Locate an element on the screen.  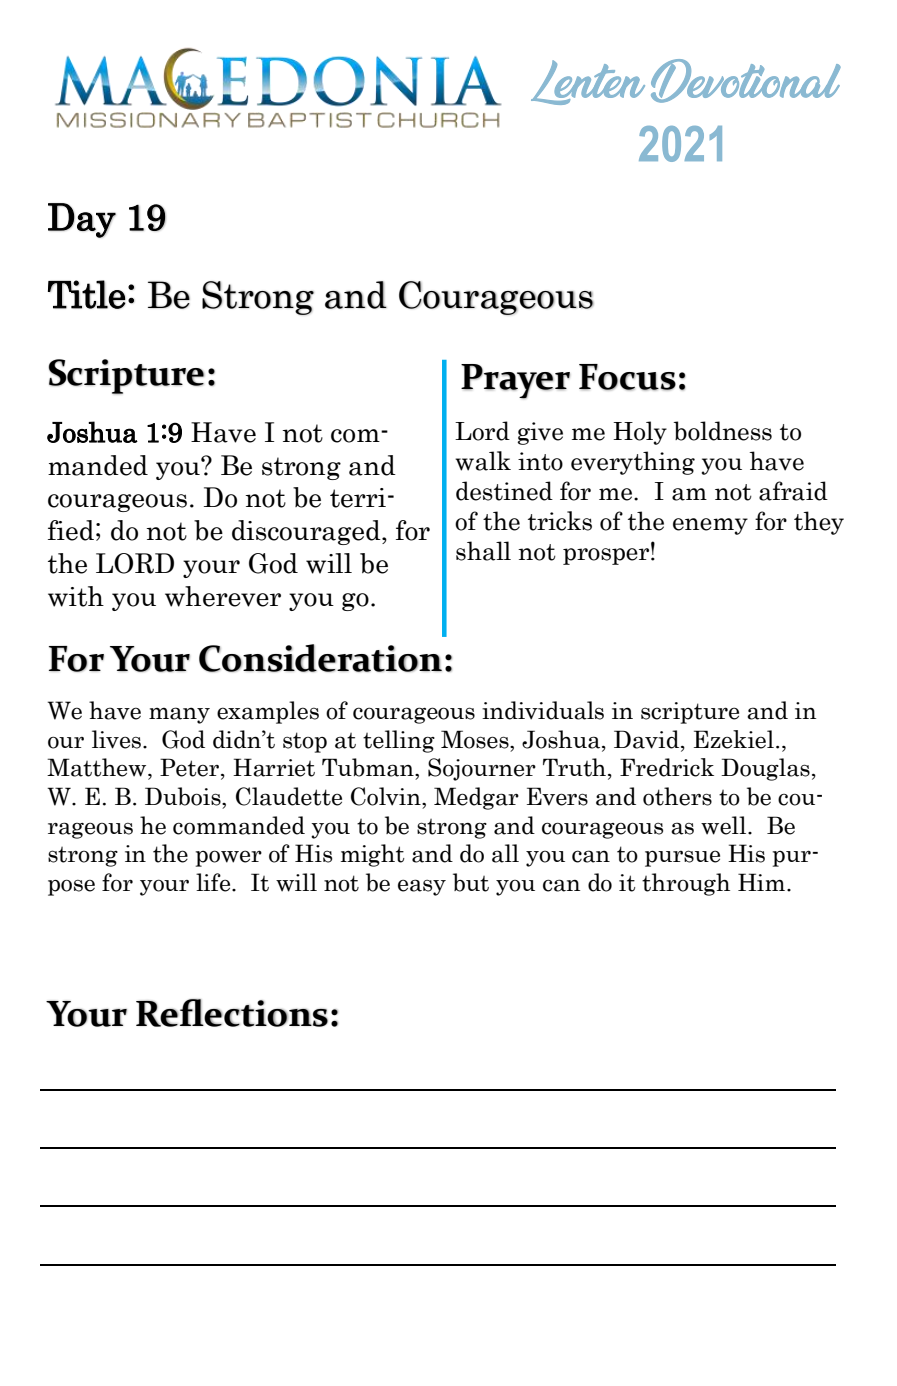
Devotional is located at coordinates (746, 81).
